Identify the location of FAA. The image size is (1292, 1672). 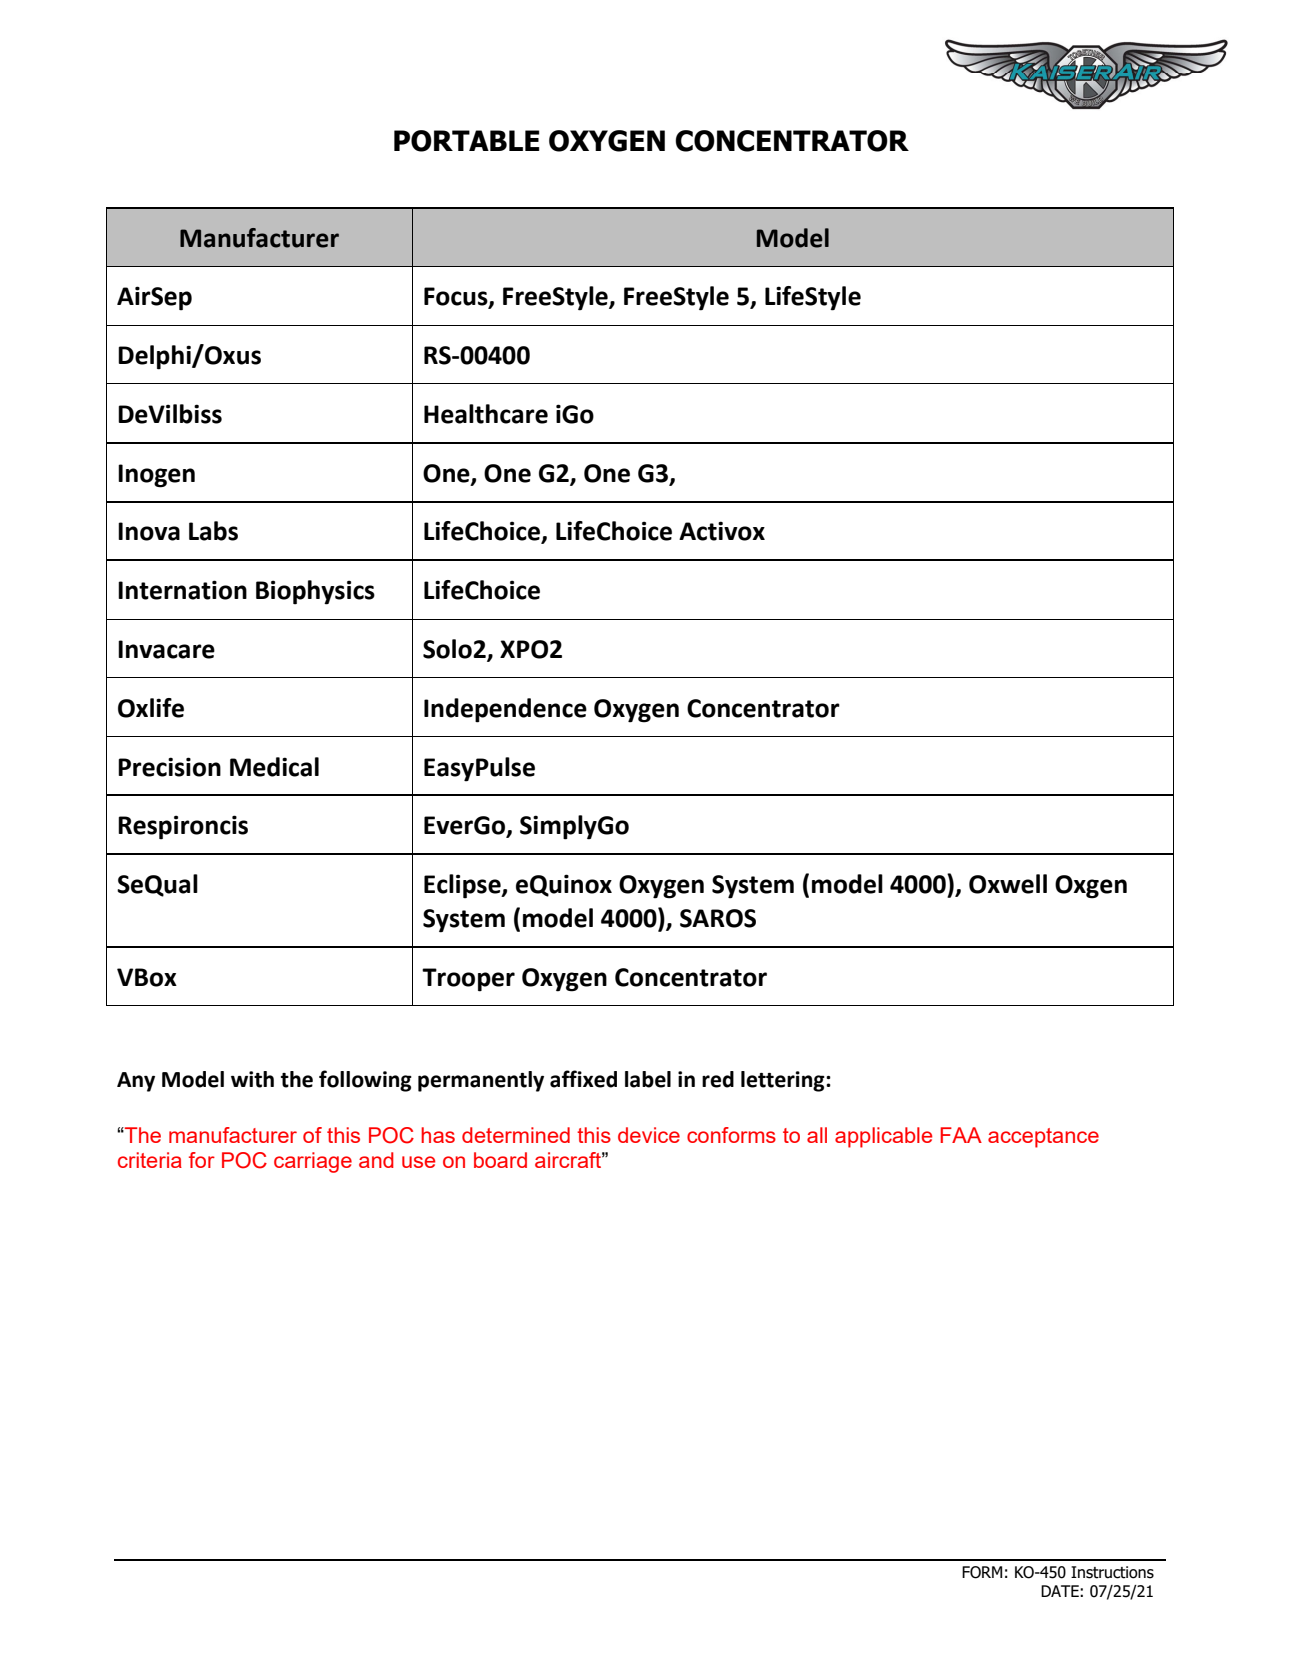
(961, 1135).
